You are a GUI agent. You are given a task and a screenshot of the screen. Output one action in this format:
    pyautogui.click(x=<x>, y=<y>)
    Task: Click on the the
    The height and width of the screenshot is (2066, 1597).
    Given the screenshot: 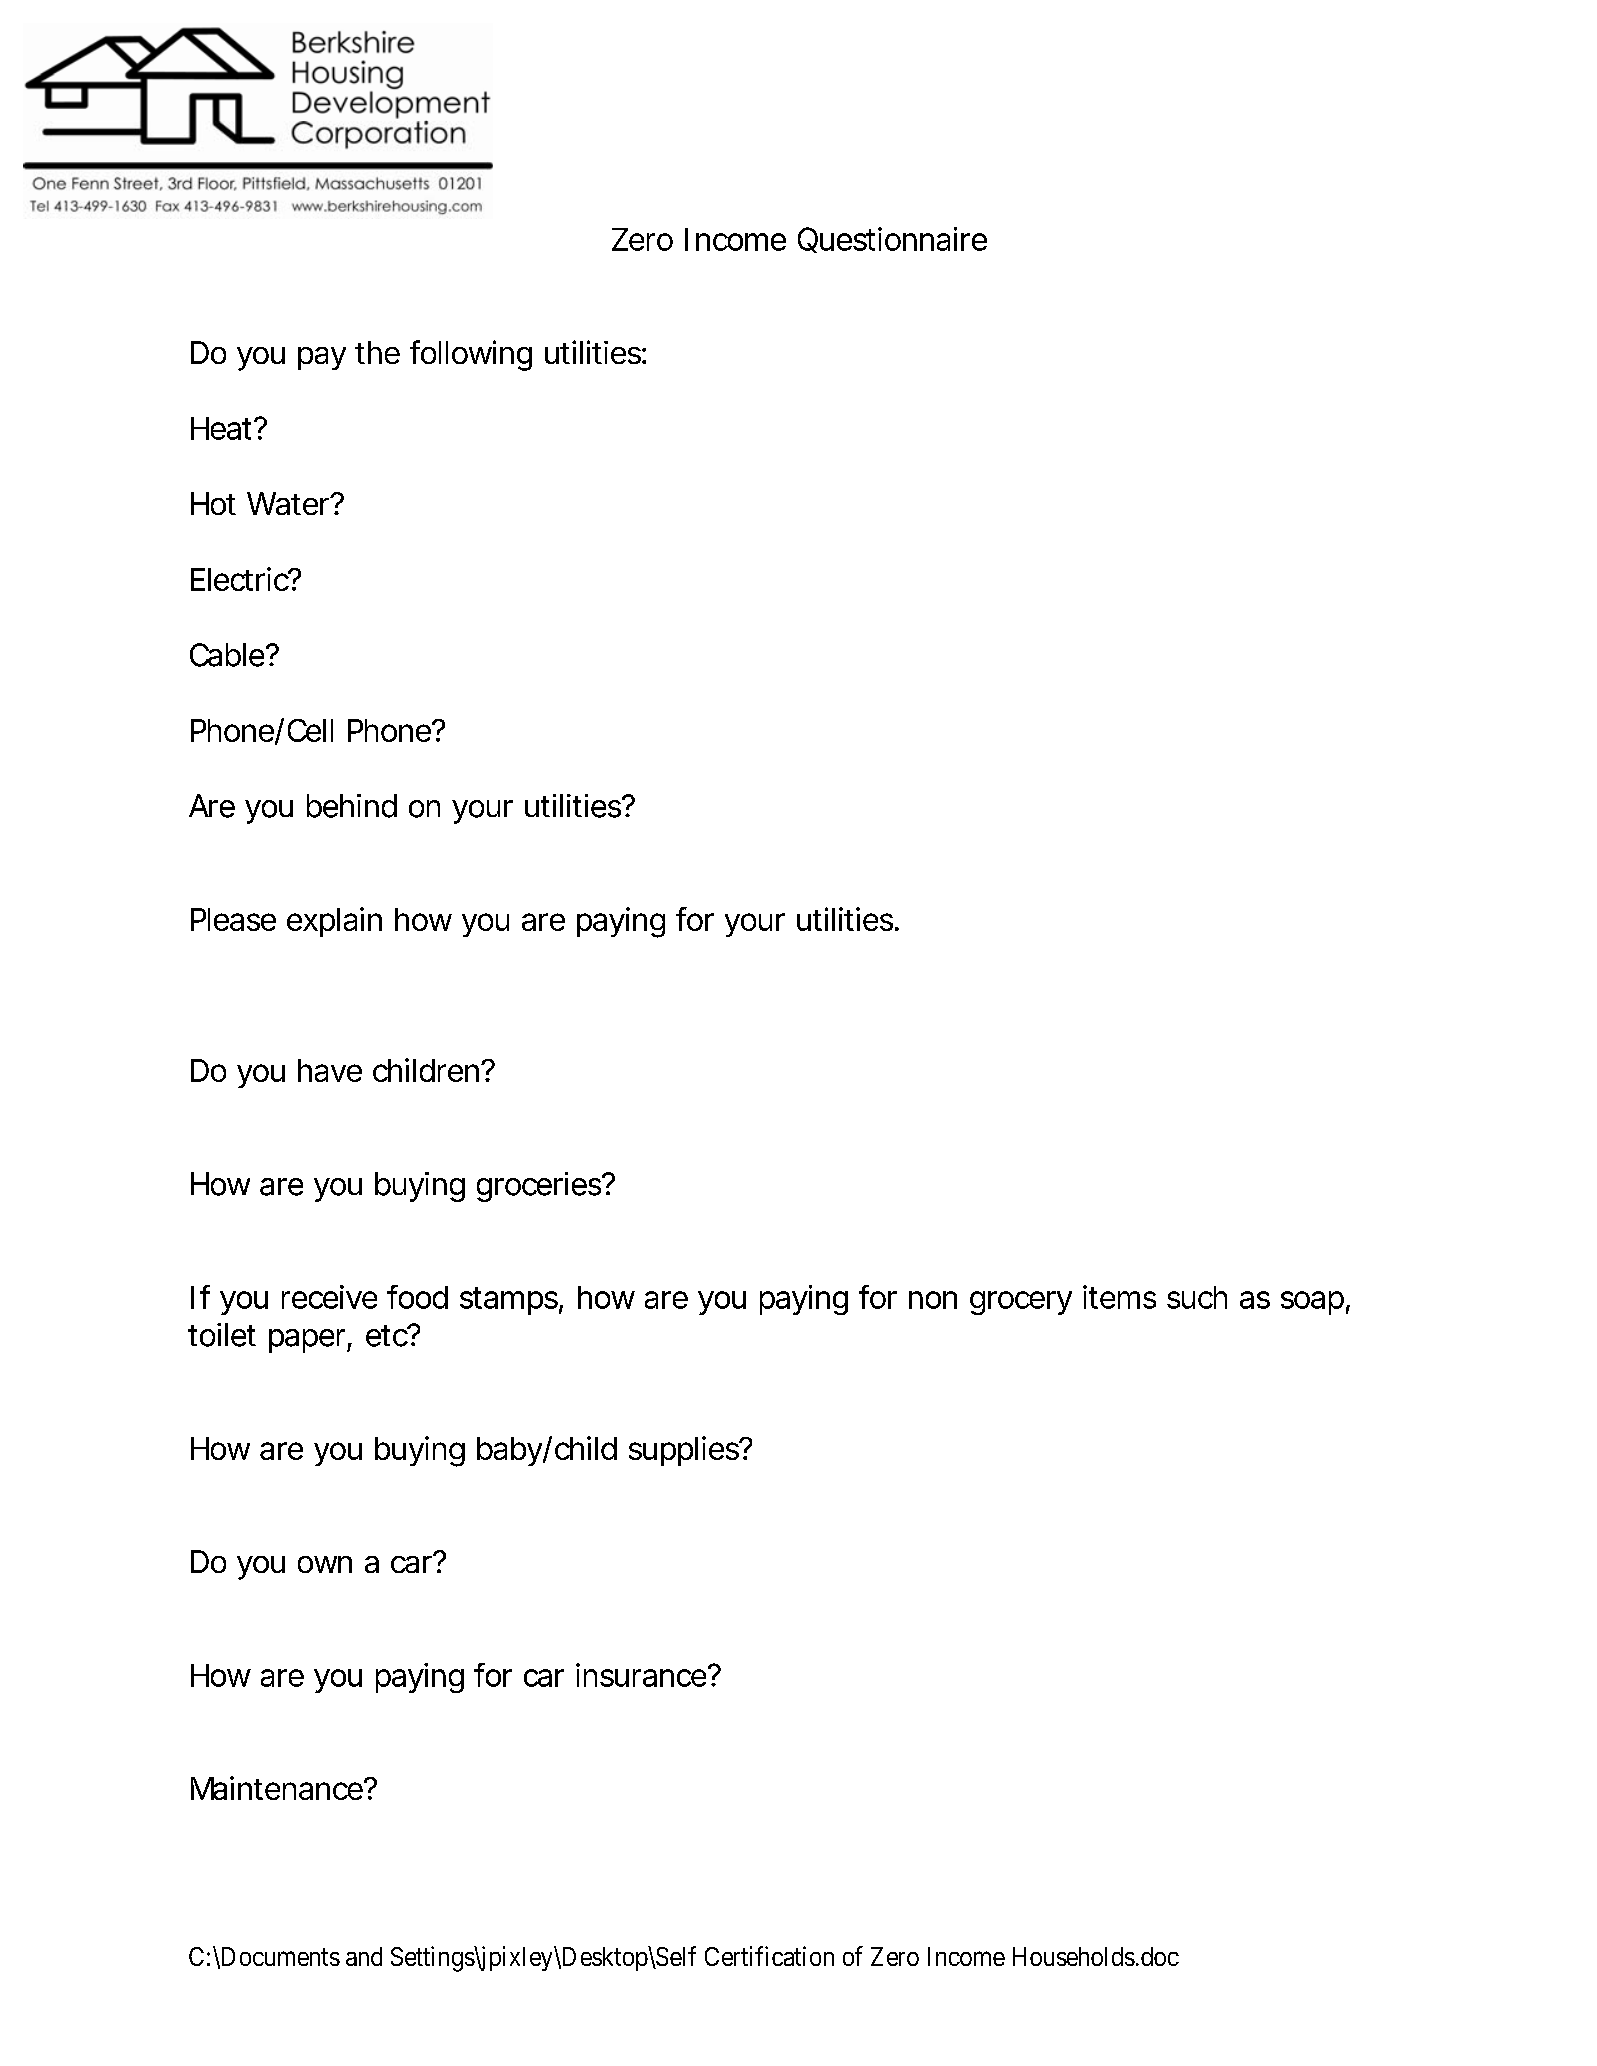 What is the action you would take?
    pyautogui.click(x=377, y=352)
